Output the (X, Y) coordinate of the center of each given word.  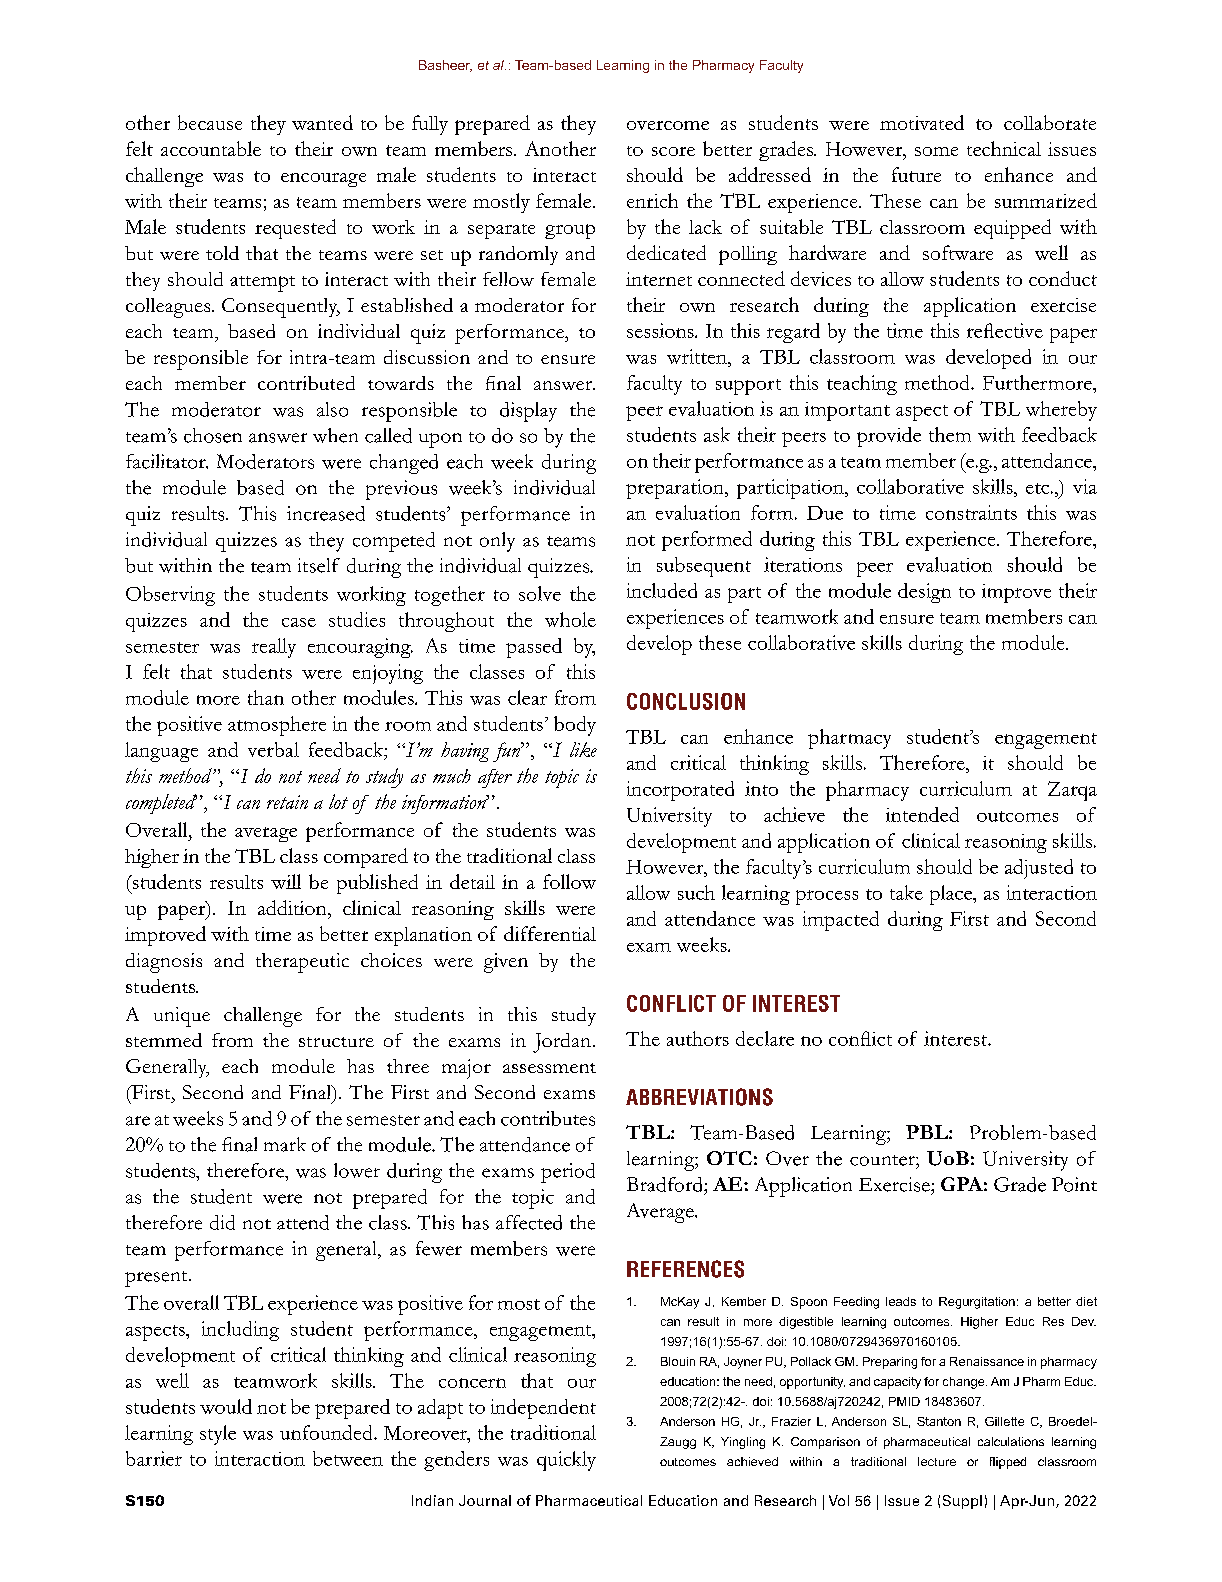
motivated (922, 122)
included (662, 590)
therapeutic (302, 963)
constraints (971, 512)
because (210, 122)
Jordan (562, 1043)
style (218, 1435)
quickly (566, 1461)
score (673, 151)
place (952, 895)
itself (319, 565)
